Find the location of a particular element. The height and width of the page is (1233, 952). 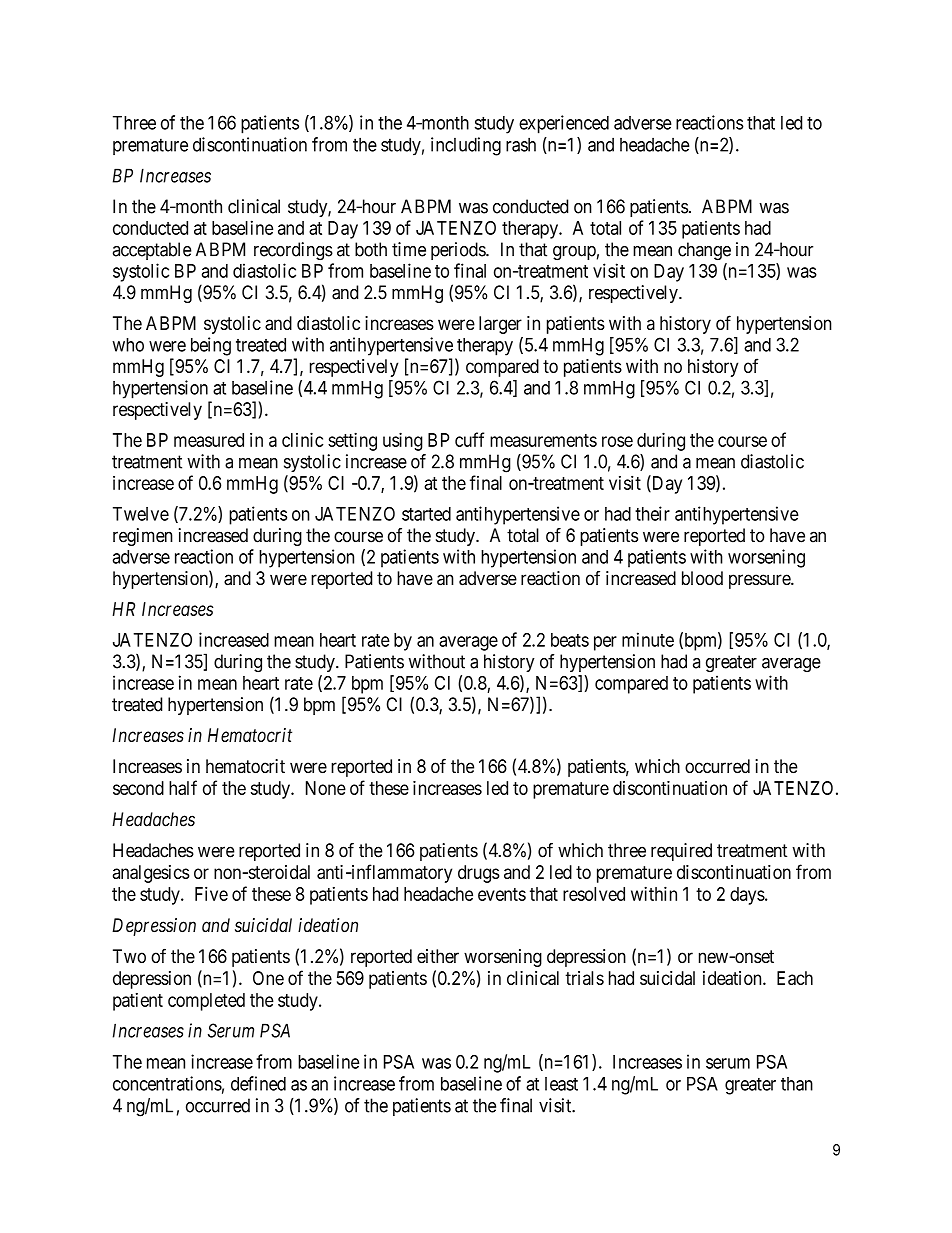

being is located at coordinates (211, 346).
